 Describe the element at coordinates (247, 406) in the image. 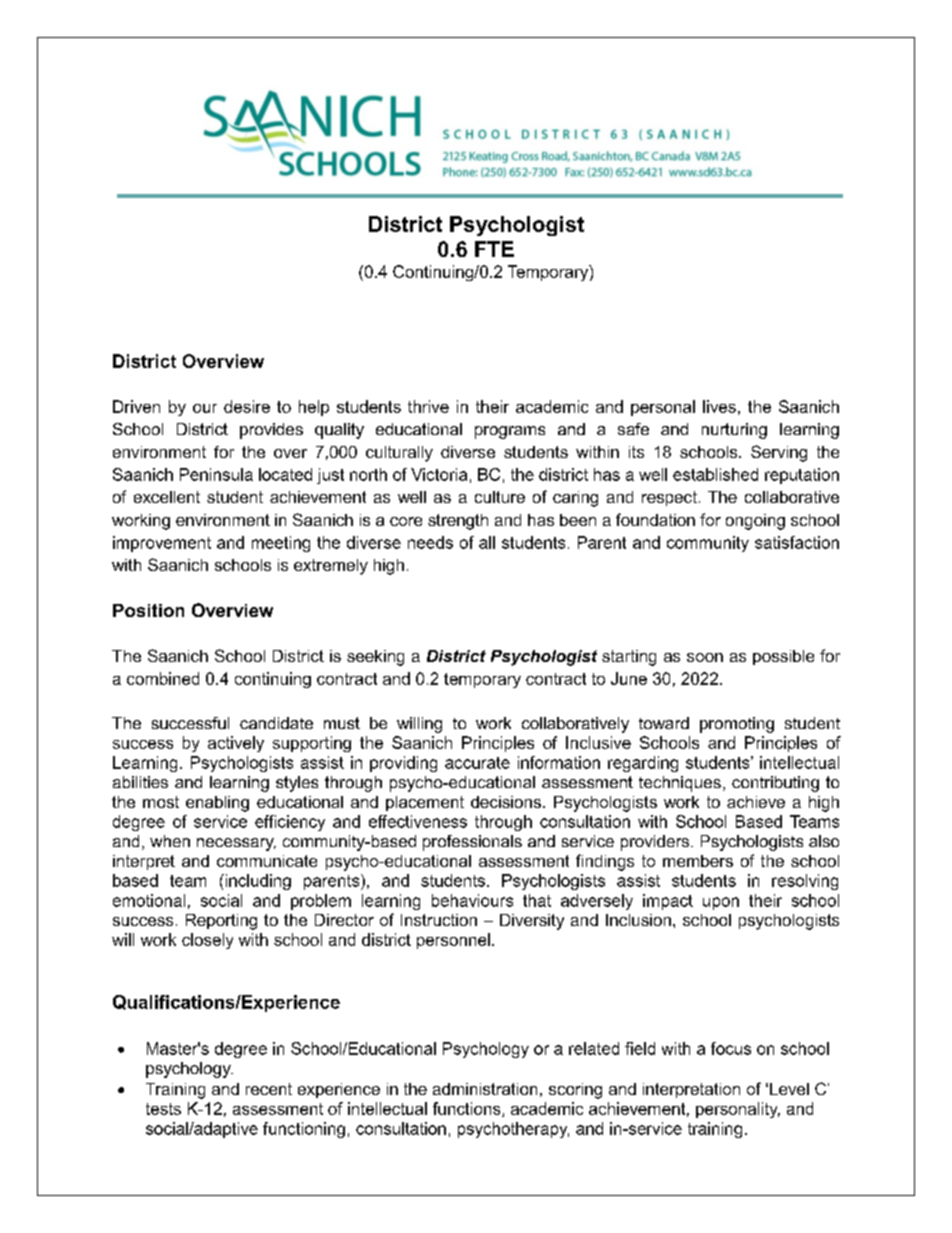

I see `desire` at that location.
